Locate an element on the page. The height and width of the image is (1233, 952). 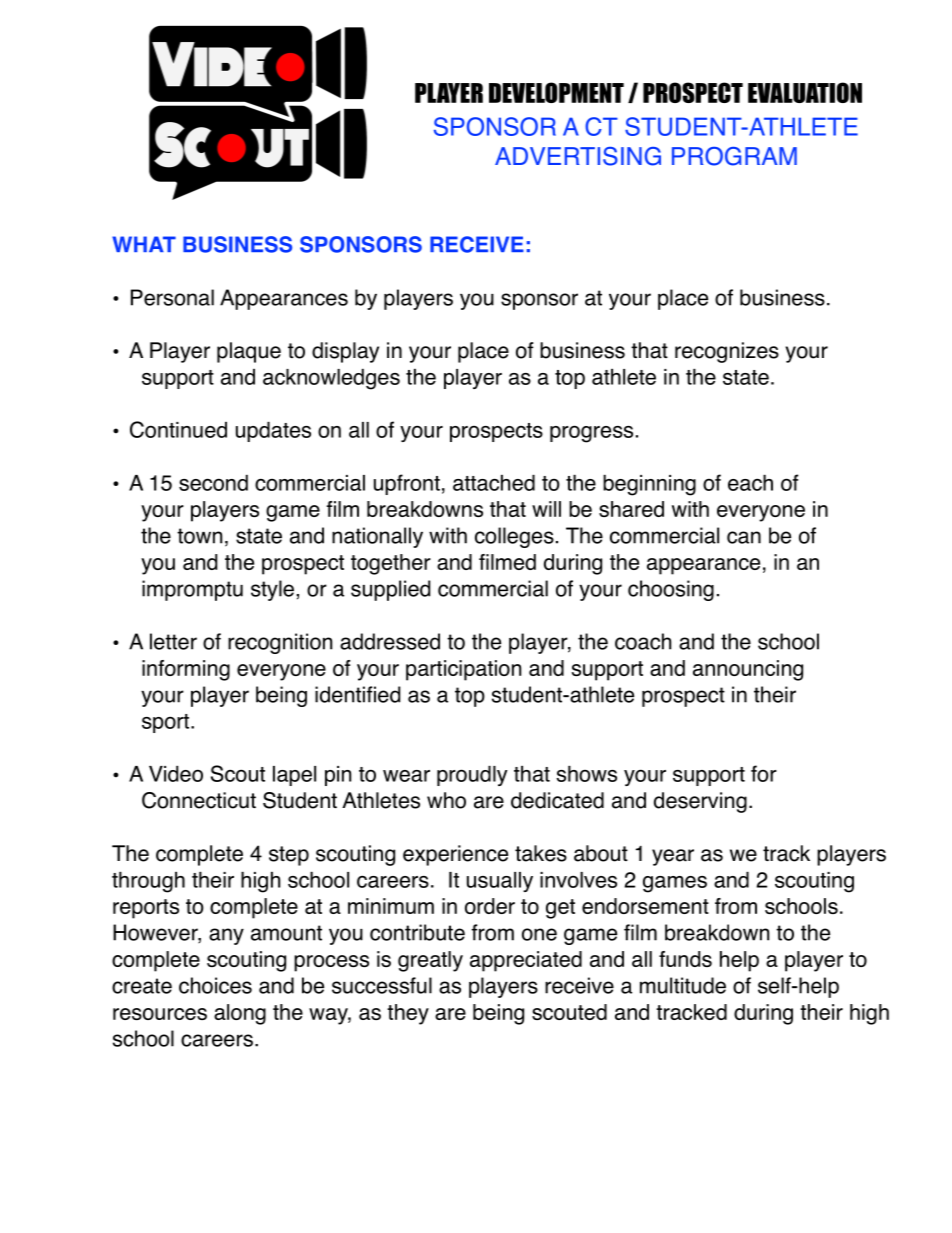
WHAT is located at coordinates (144, 244).
